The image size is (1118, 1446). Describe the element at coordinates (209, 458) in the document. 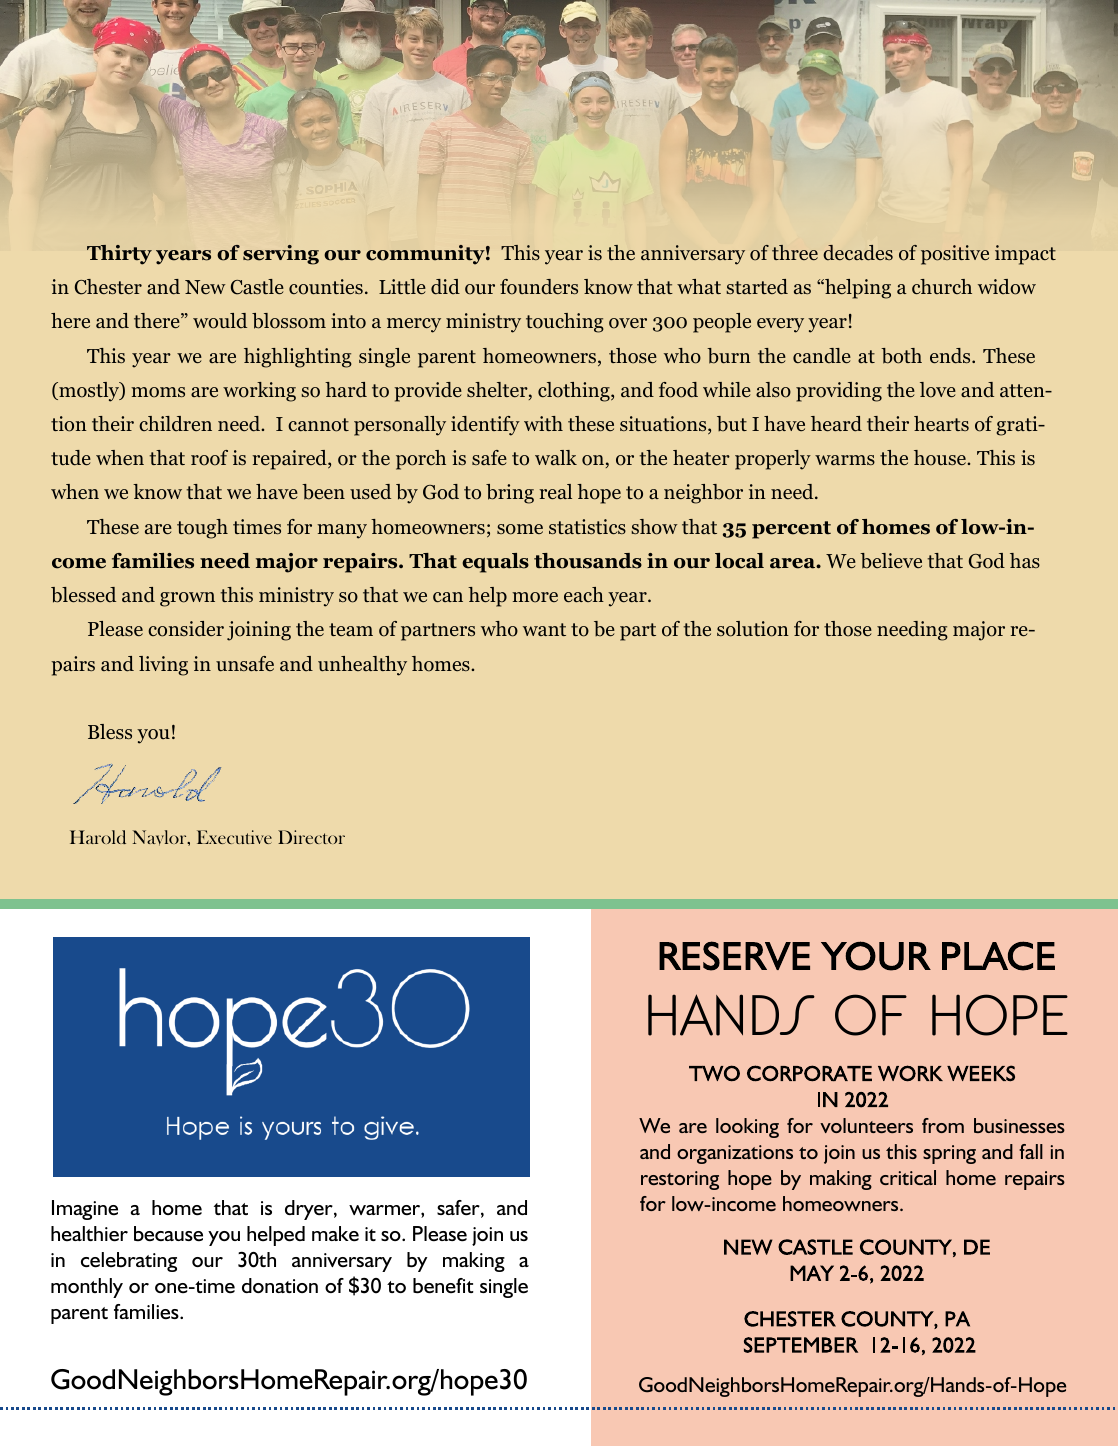

I see `roof` at that location.
